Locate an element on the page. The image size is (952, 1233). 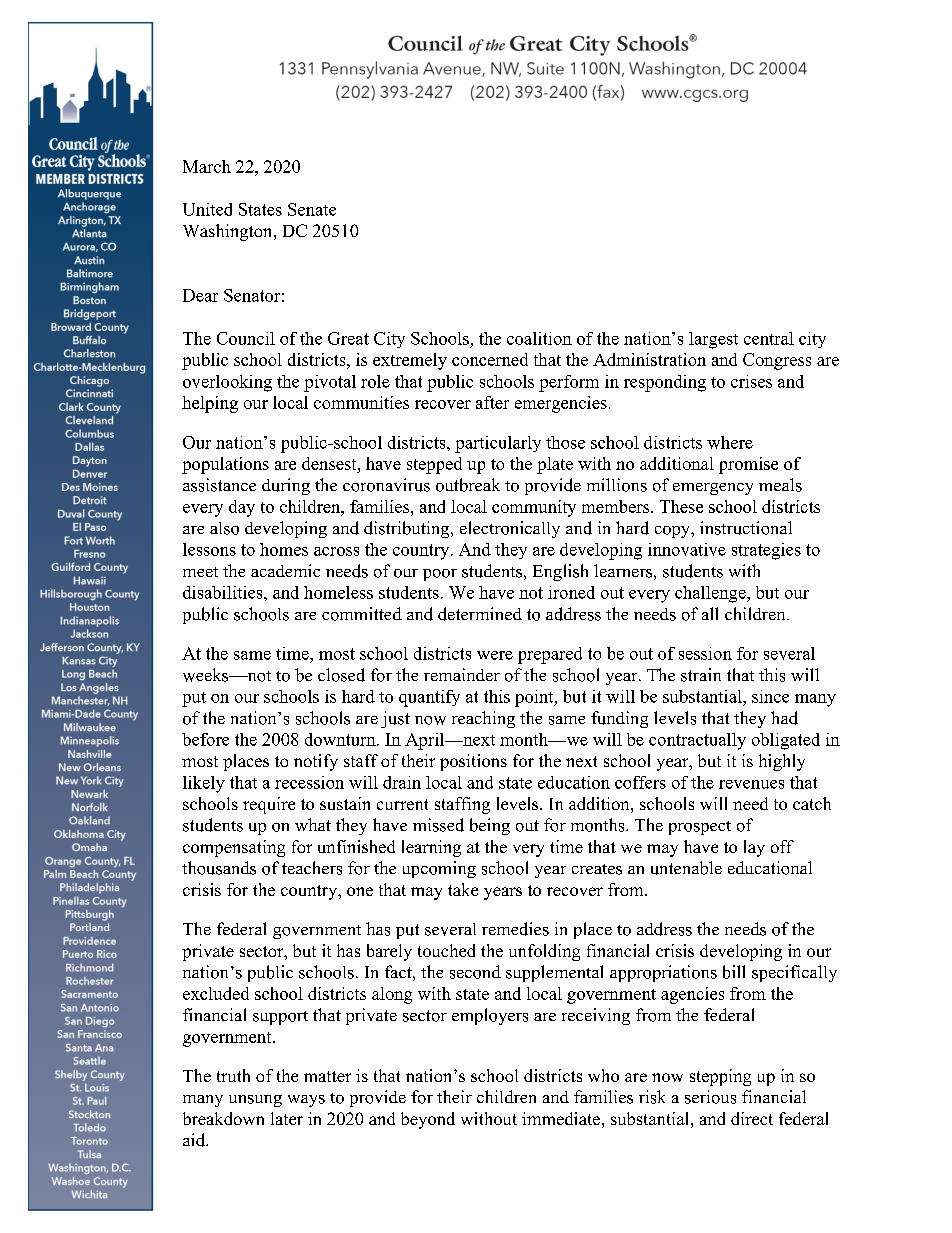
immediate is located at coordinates (561, 1118).
